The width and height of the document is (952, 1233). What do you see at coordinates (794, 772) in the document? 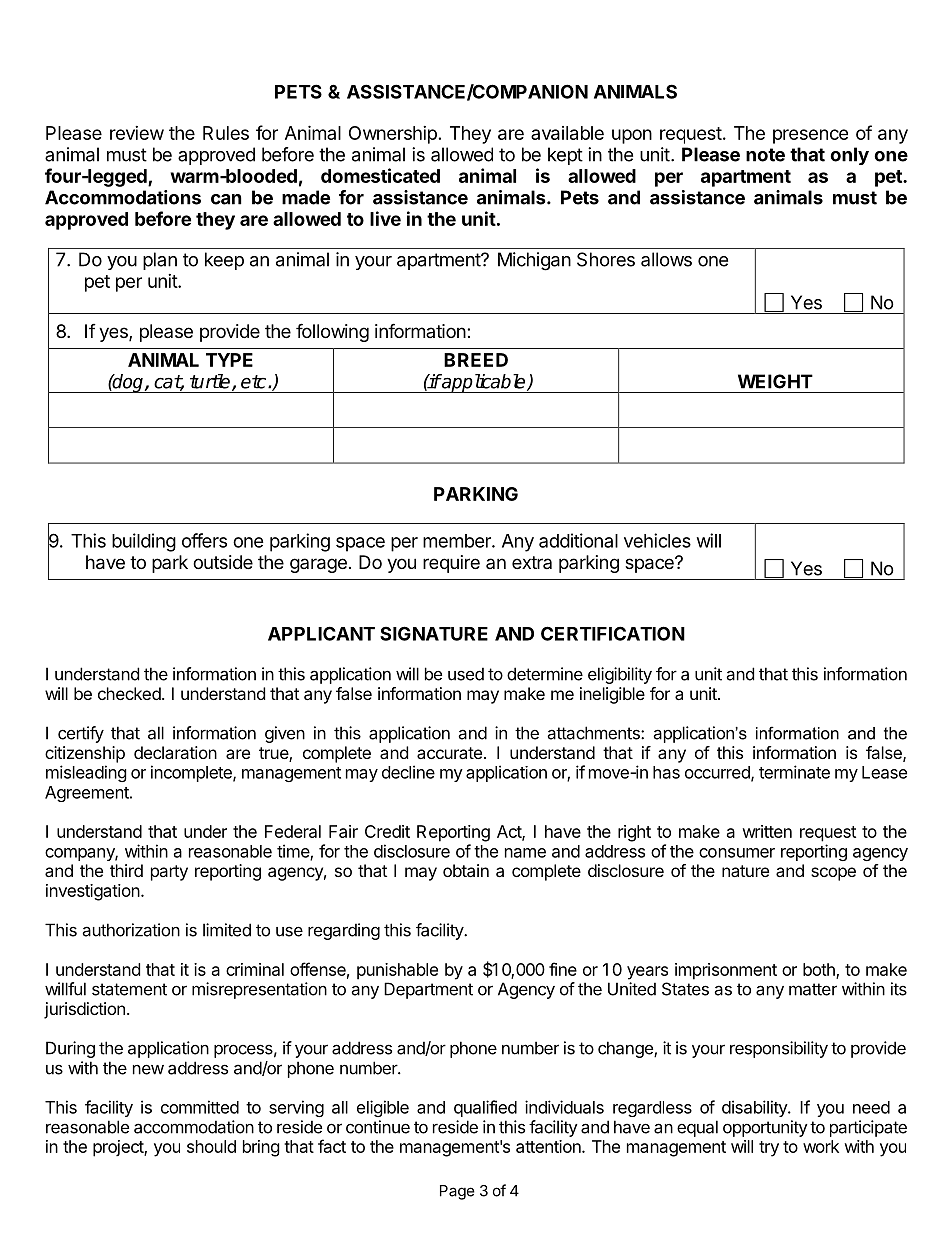
I see `terminate` at bounding box center [794, 772].
